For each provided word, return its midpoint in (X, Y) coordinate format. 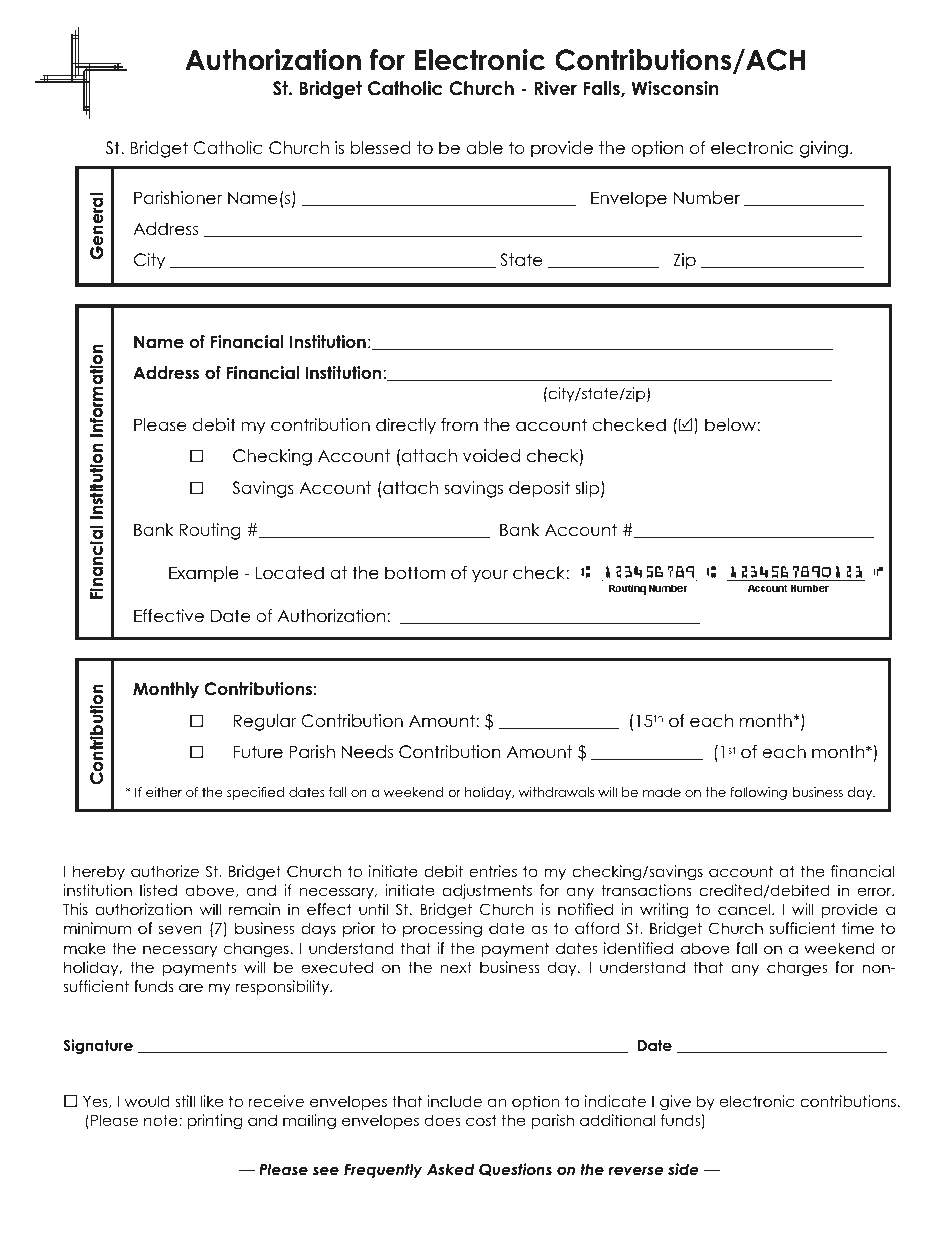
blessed (381, 148)
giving (824, 149)
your (490, 576)
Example (204, 574)
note (162, 1120)
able (484, 148)
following (758, 793)
